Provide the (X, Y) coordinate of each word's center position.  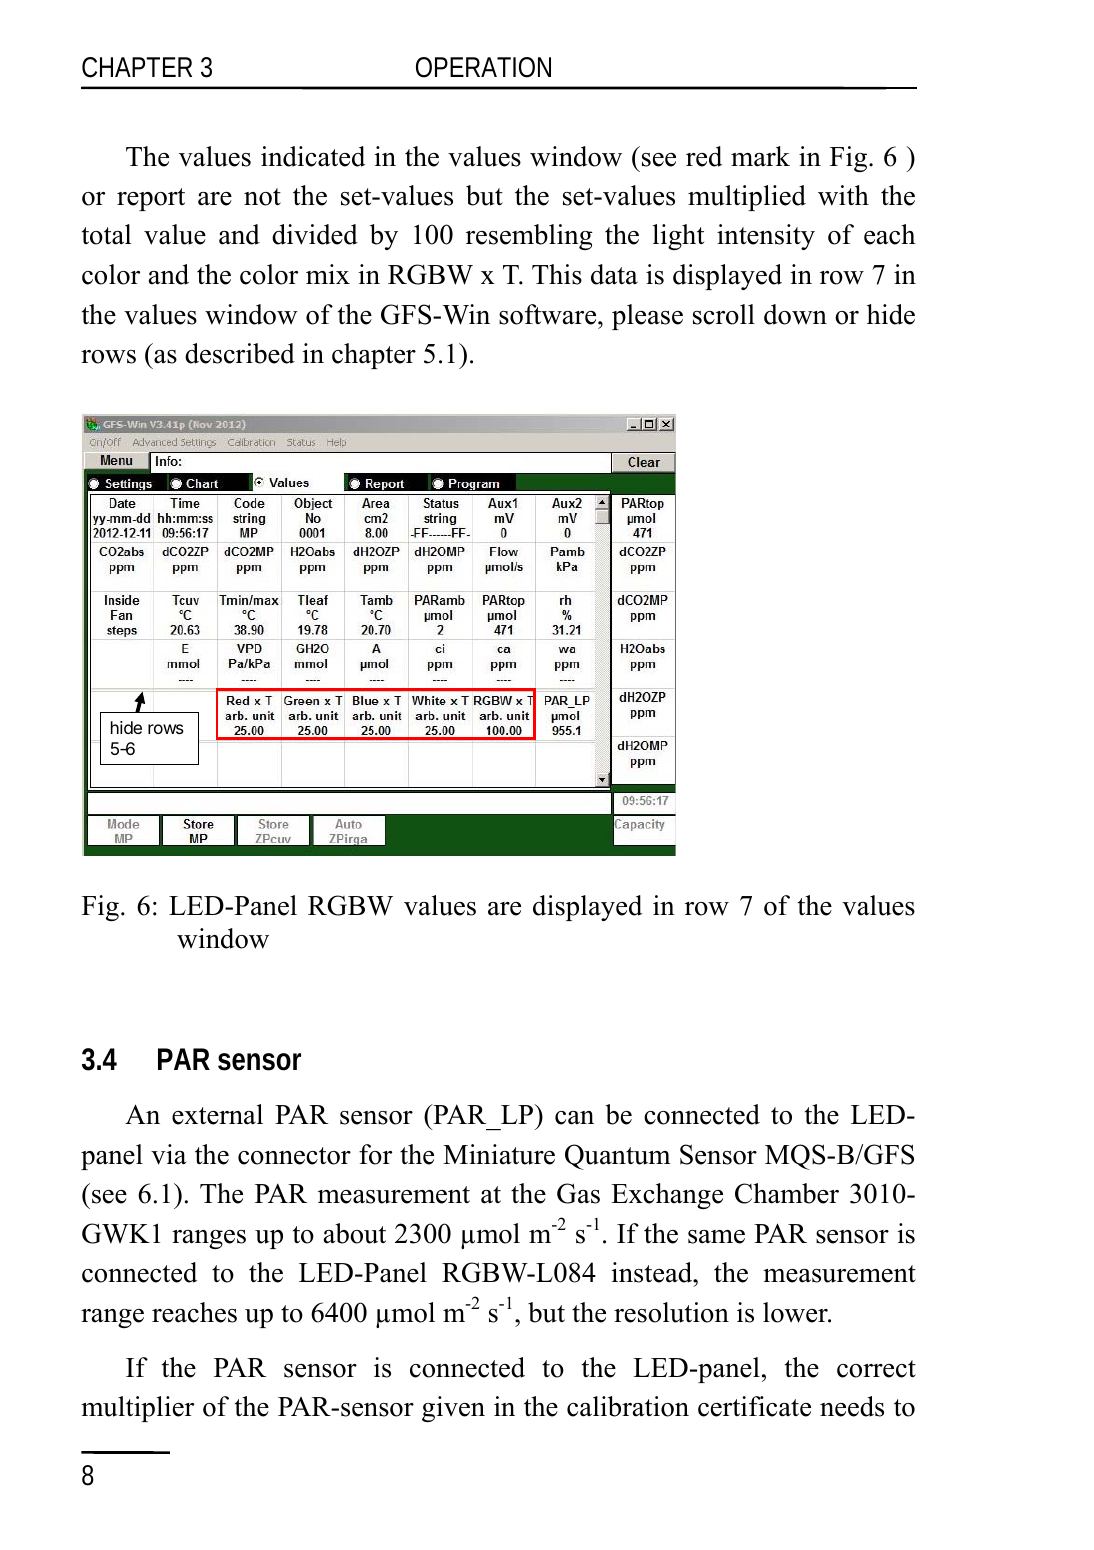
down (795, 314)
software (549, 314)
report (151, 199)
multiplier (137, 1409)
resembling (529, 237)
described (240, 353)
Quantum (618, 1157)
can (574, 1118)
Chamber (787, 1193)
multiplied (747, 198)
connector (294, 1156)
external (217, 1114)
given (453, 1409)
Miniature (499, 1154)
